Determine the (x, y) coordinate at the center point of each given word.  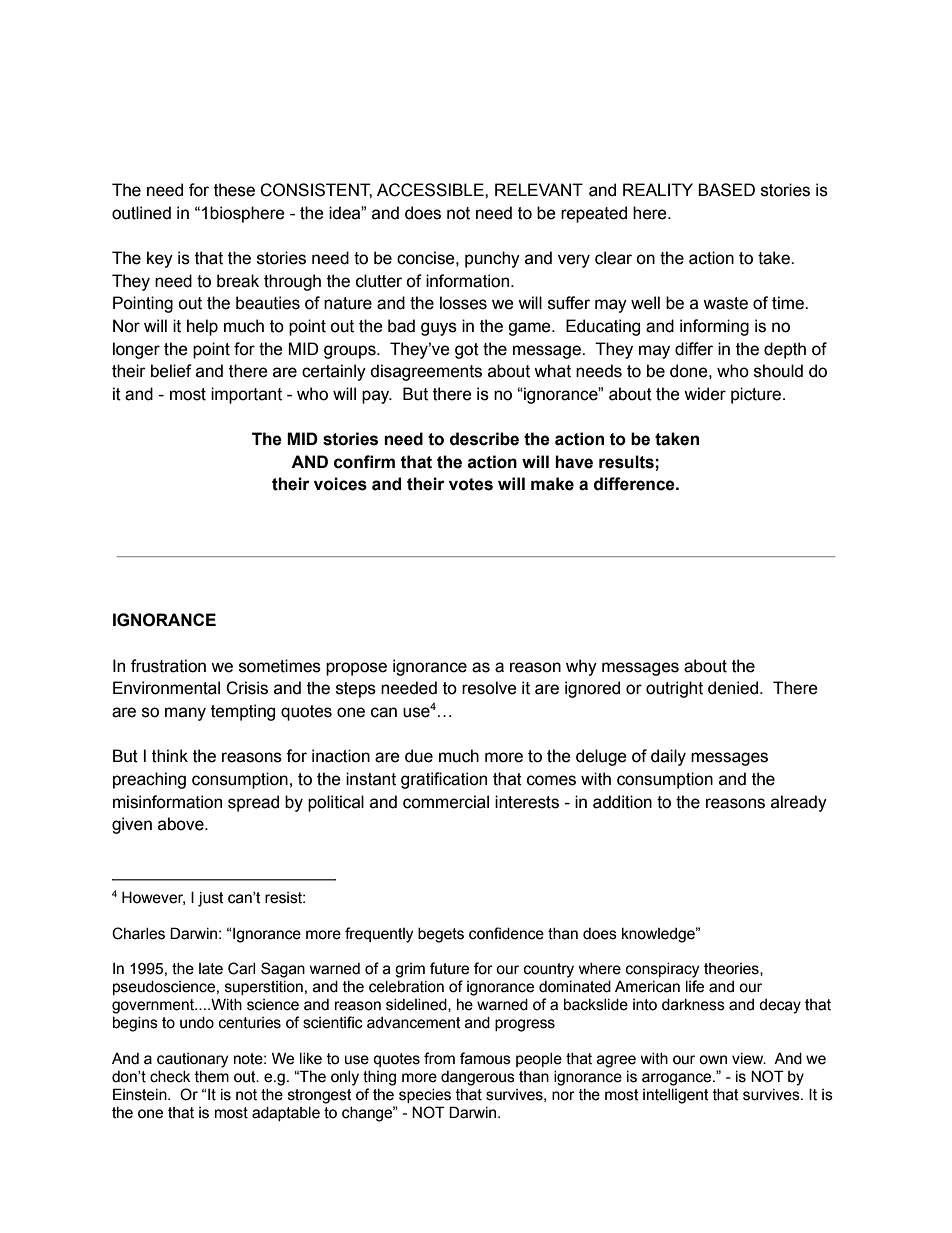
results (626, 462)
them (212, 1077)
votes (471, 484)
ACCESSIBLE (431, 190)
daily (668, 757)
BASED (726, 190)
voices (340, 484)
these (234, 190)
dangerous (478, 1078)
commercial (446, 802)
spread (253, 803)
